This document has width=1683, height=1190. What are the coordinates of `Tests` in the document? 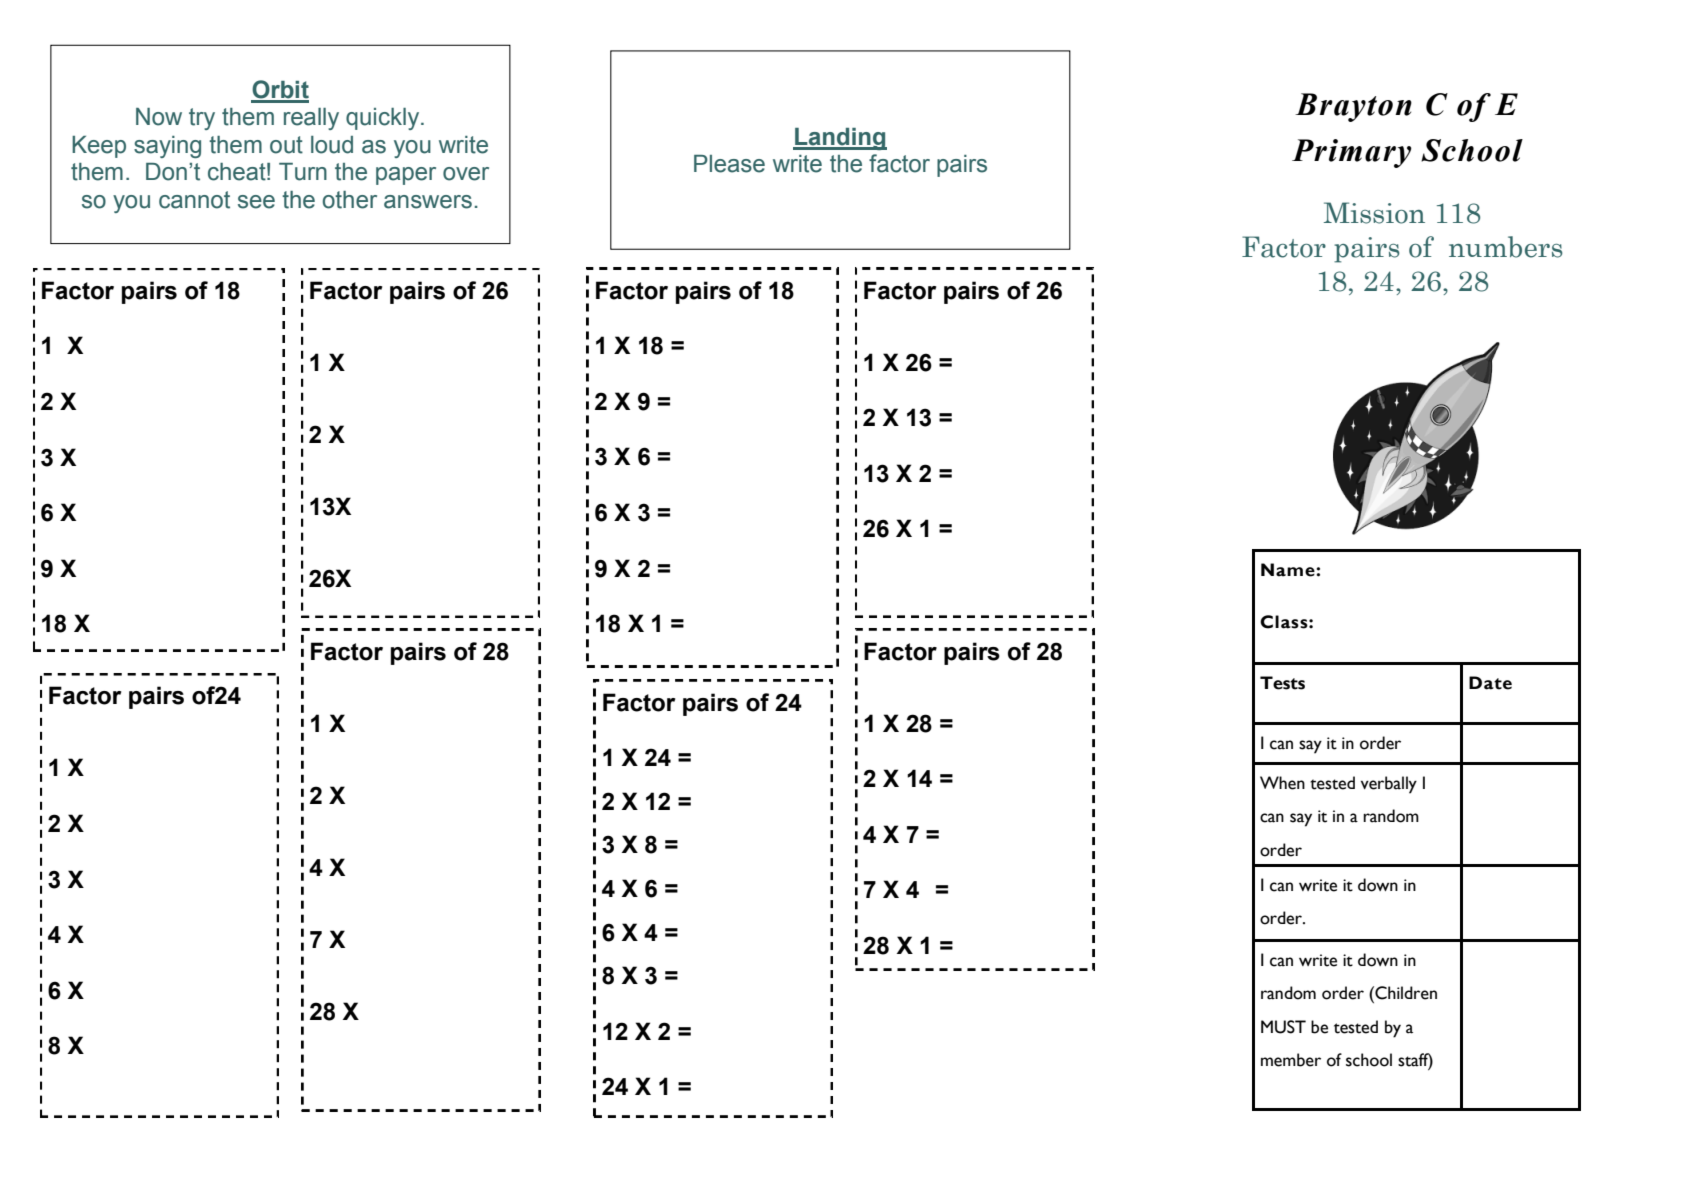 It's located at (1282, 683).
